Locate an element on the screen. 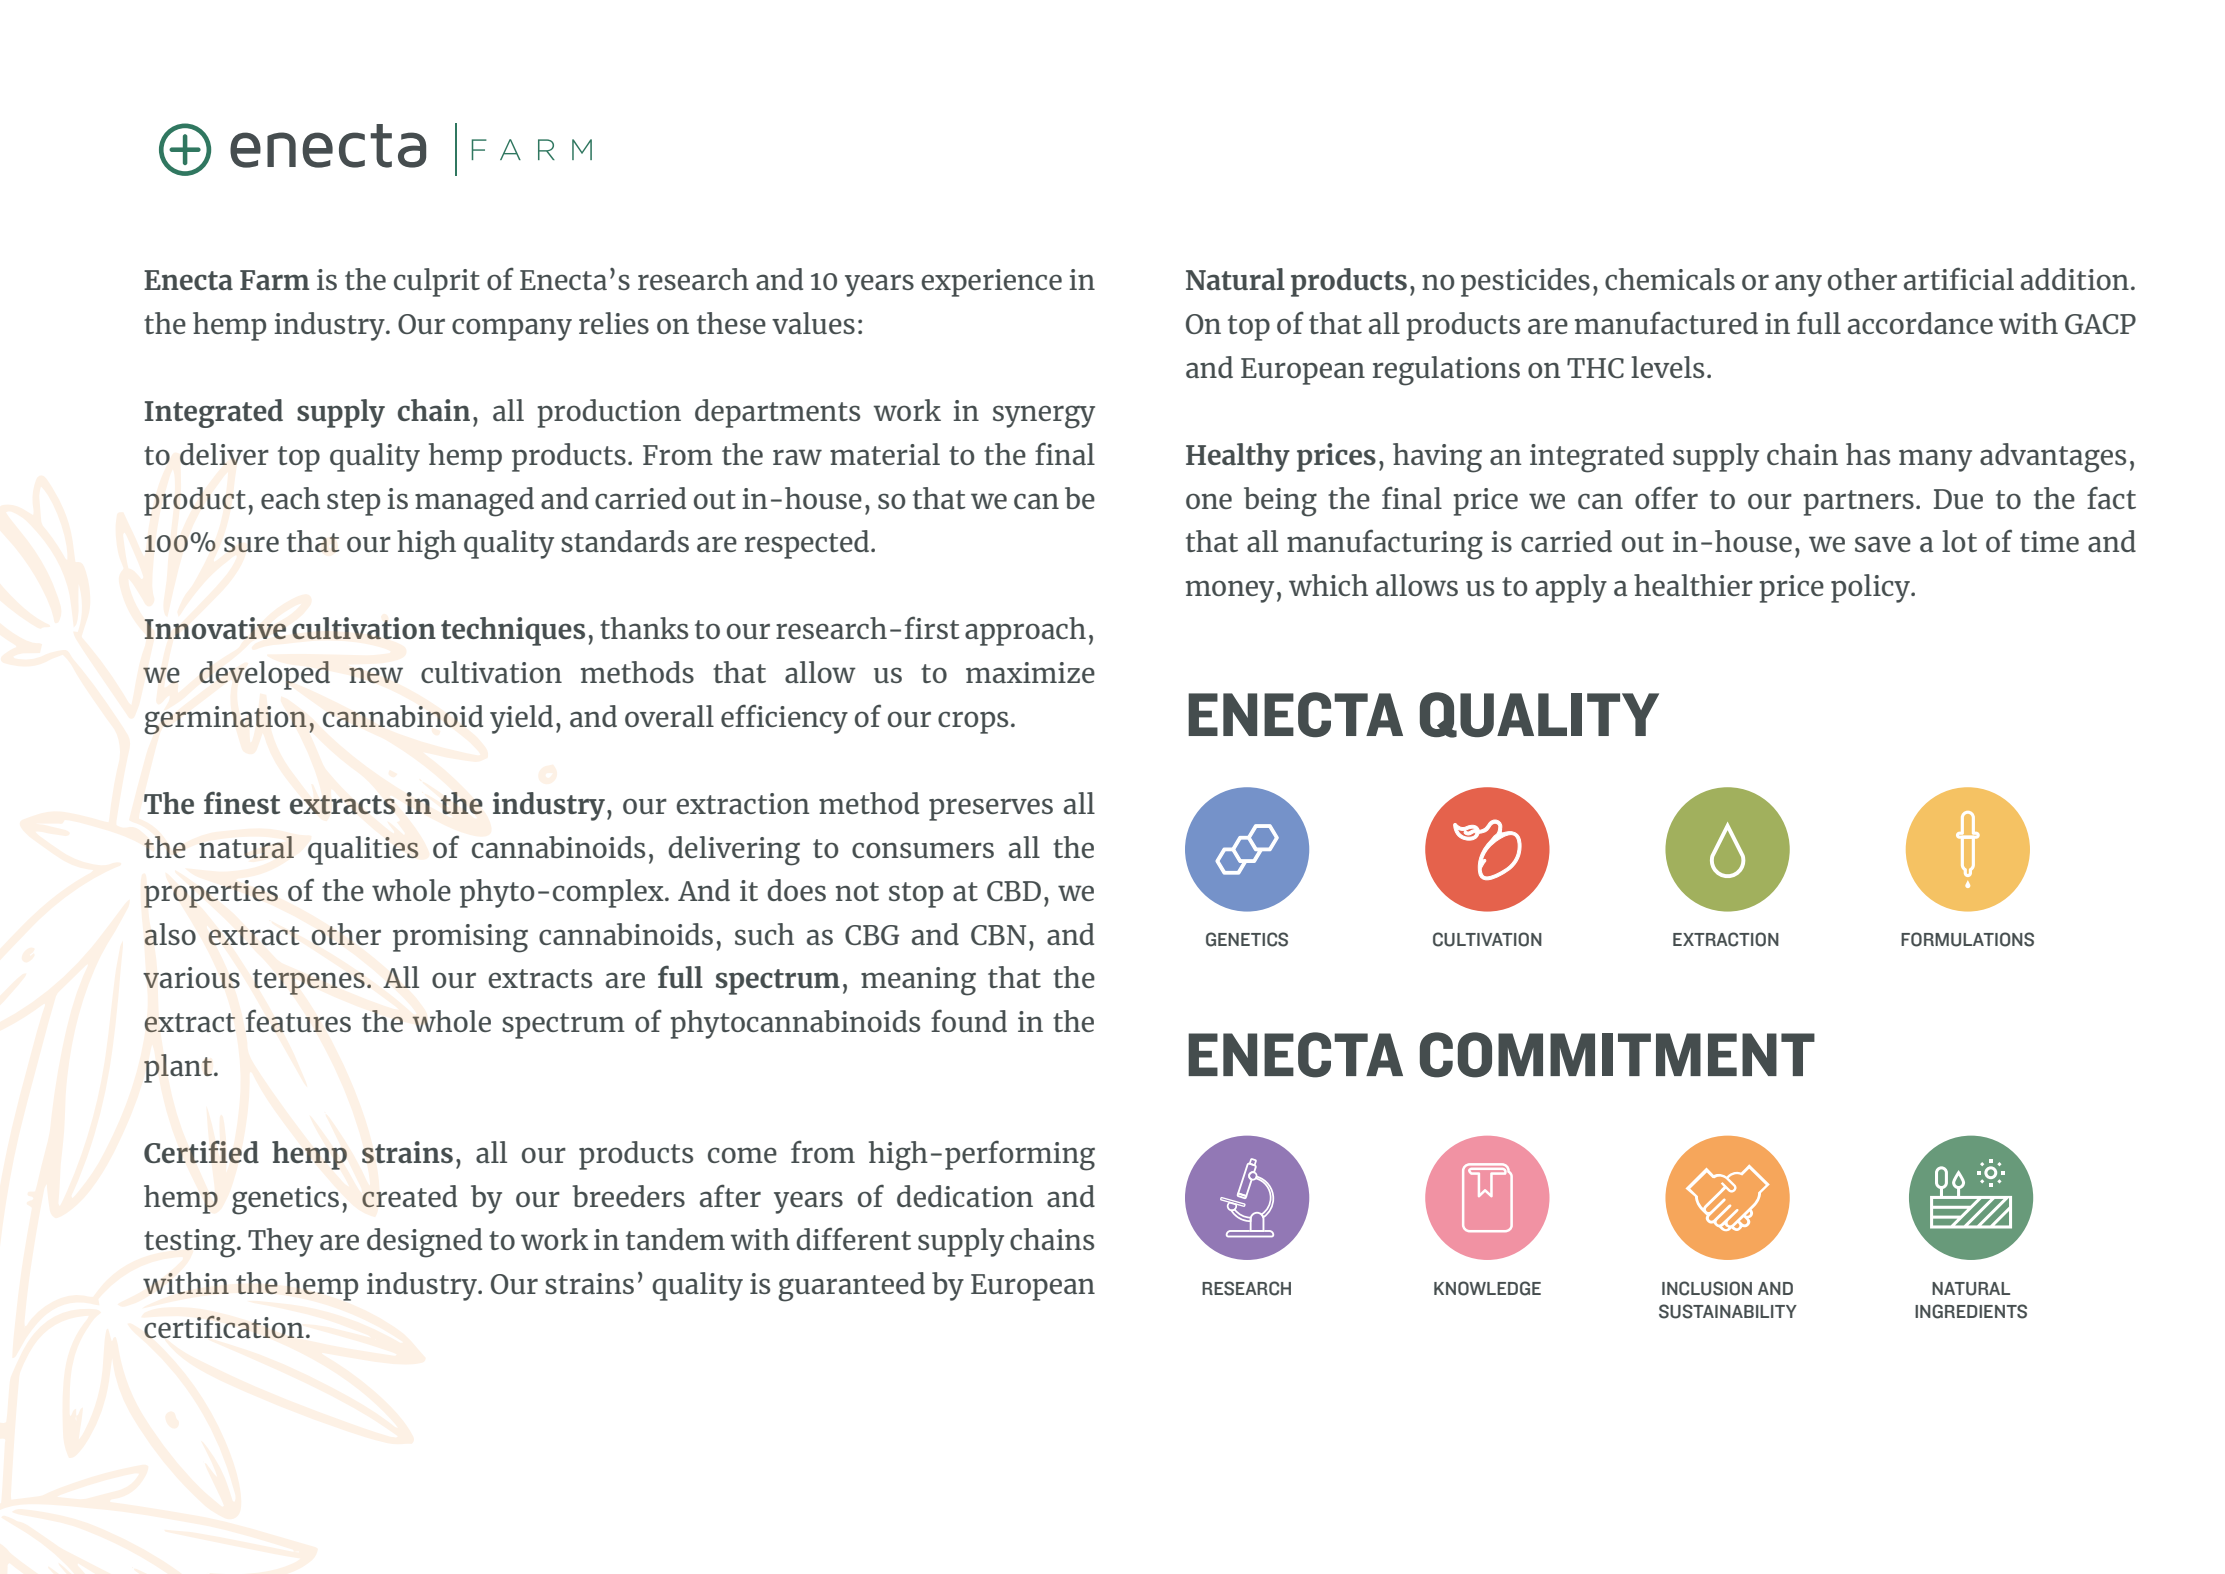  experience is located at coordinates (991, 283).
